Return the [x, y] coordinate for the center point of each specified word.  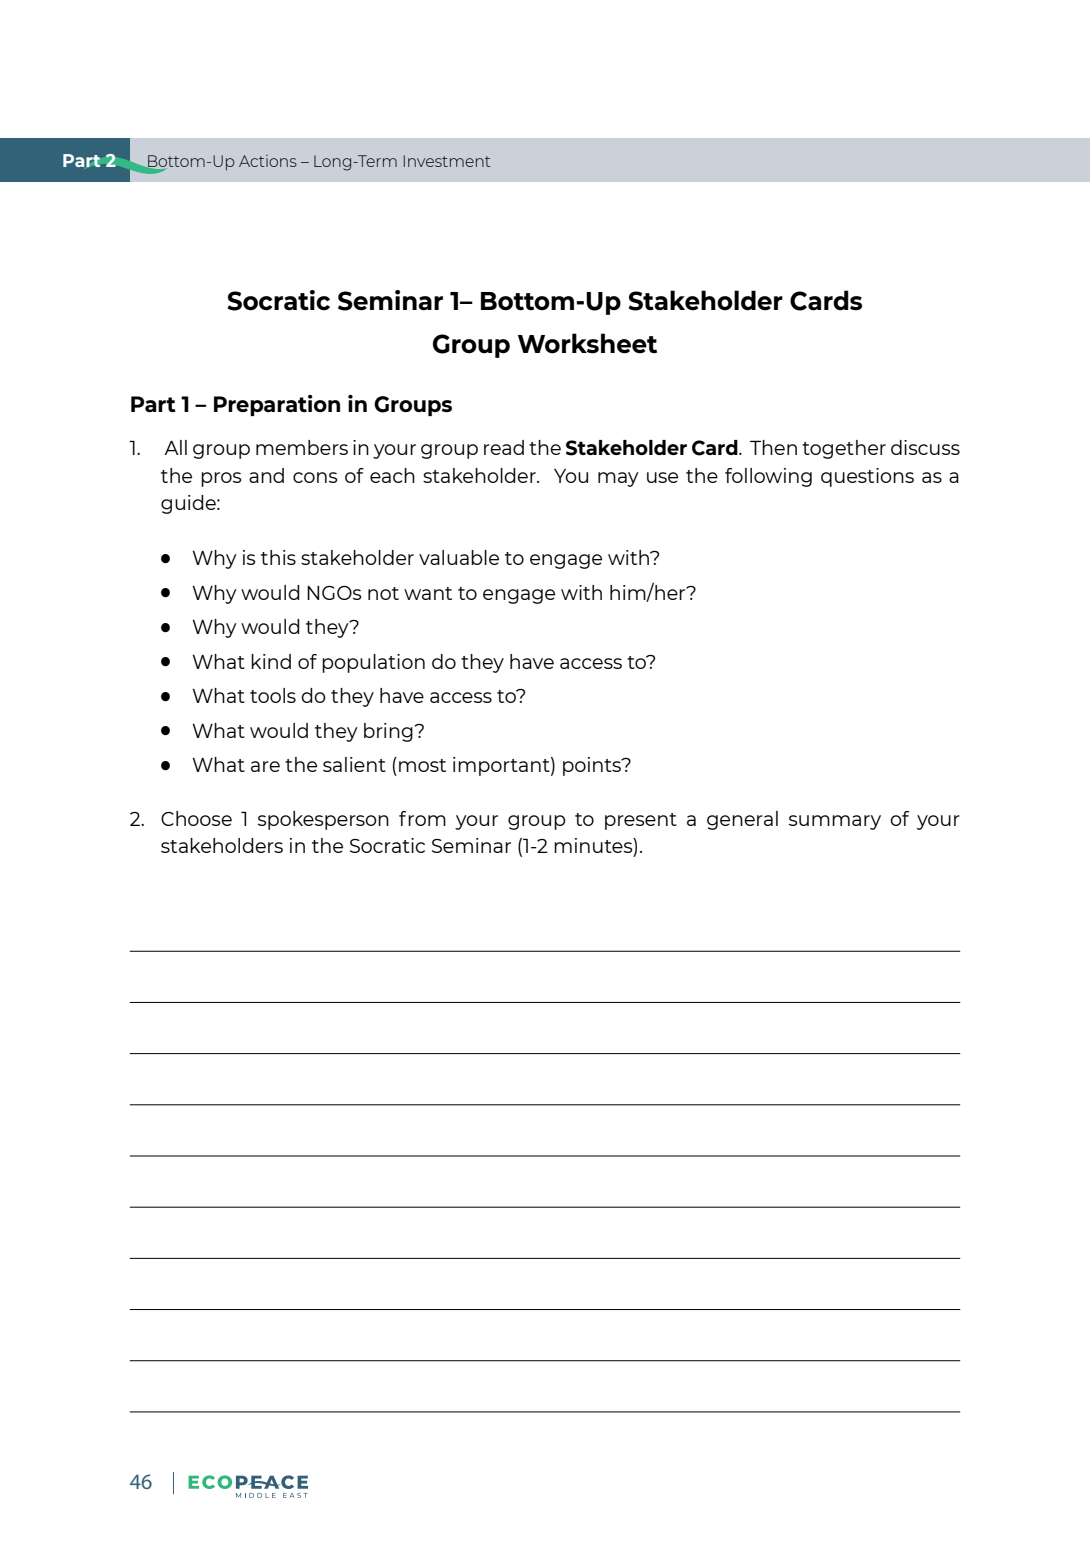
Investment [447, 161]
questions [867, 477]
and [266, 475]
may [618, 479]
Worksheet [587, 343]
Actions [268, 161]
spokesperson [323, 820]
